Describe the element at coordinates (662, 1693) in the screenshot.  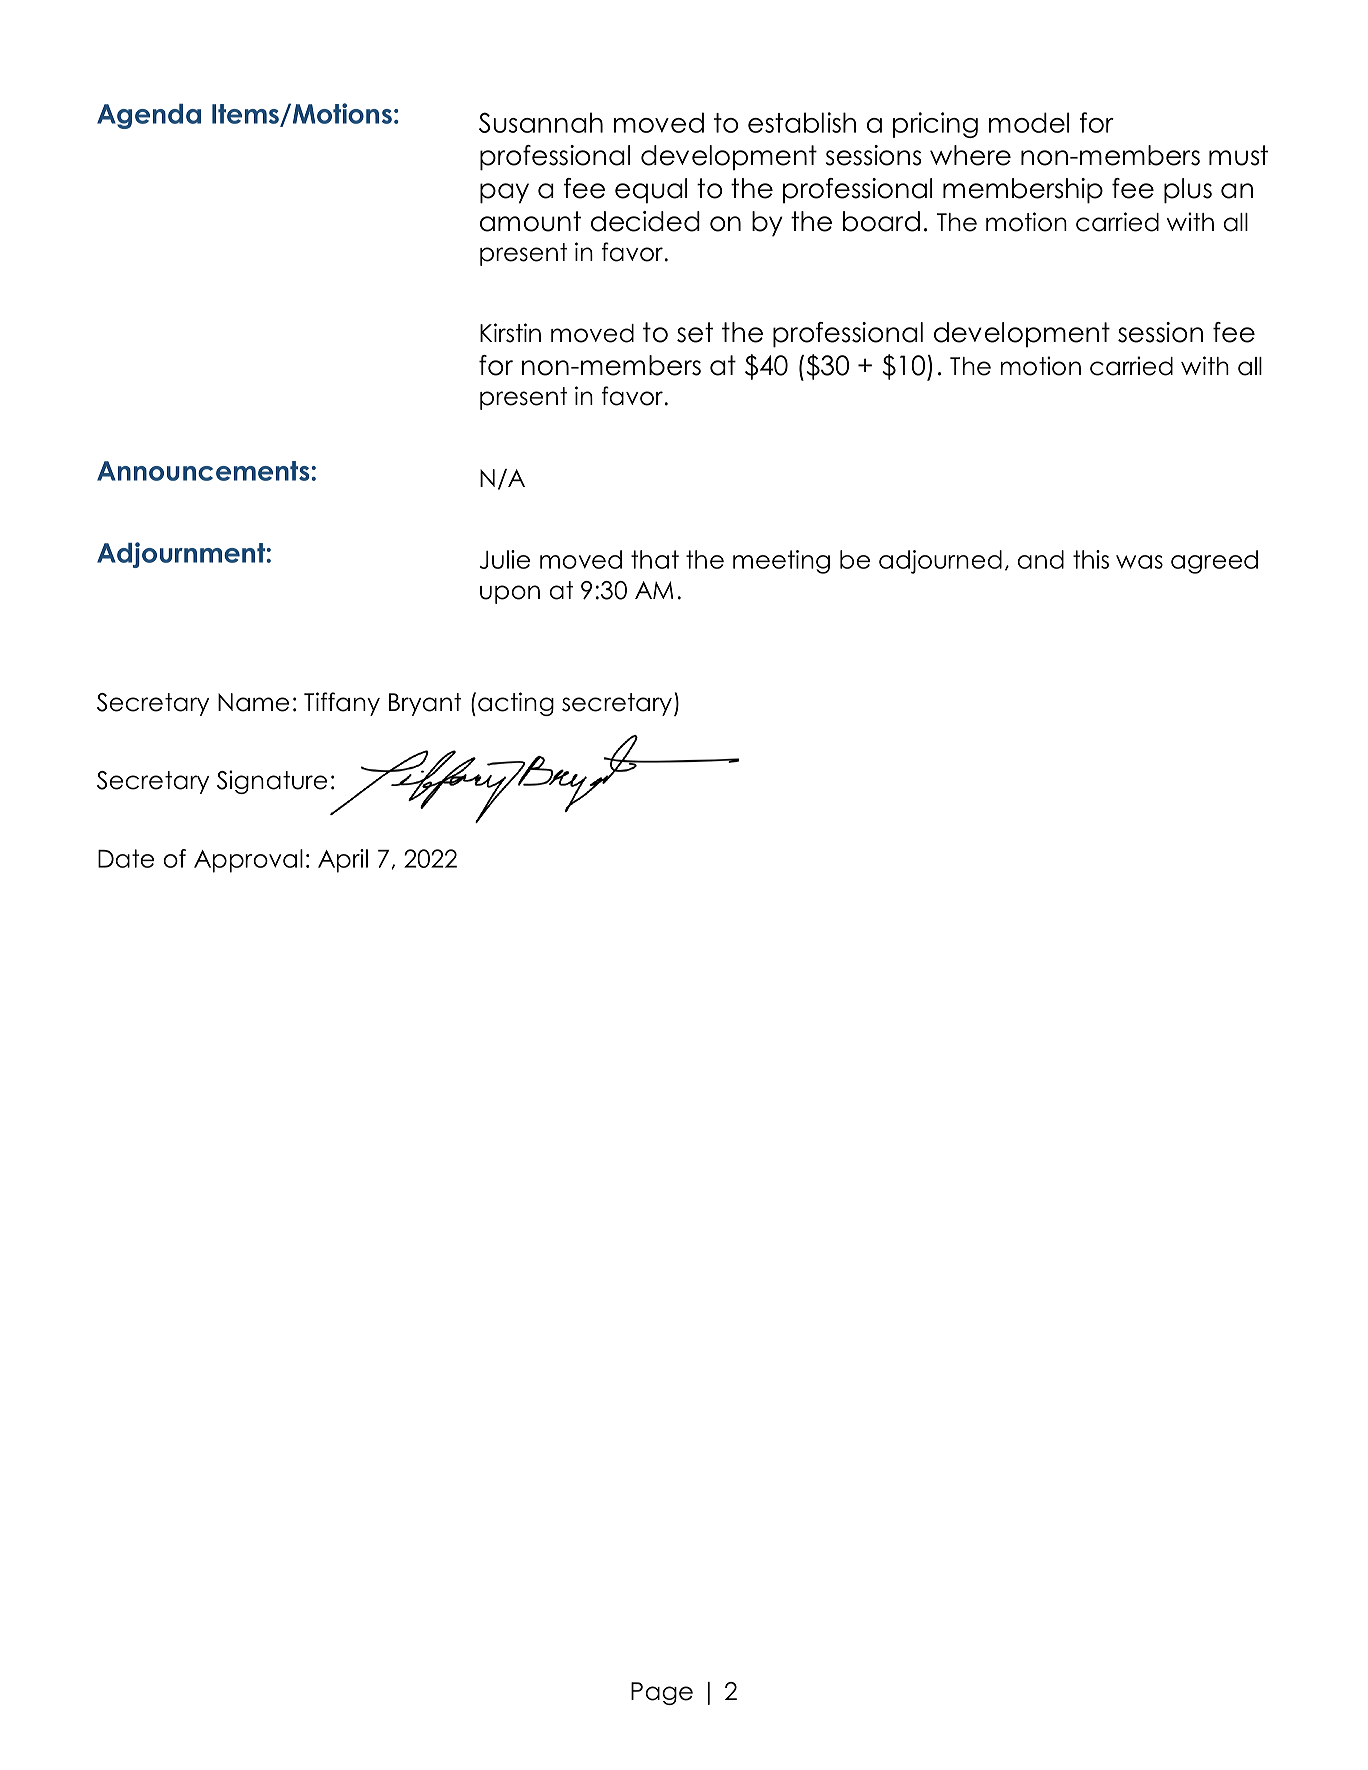
I see `Page` at that location.
